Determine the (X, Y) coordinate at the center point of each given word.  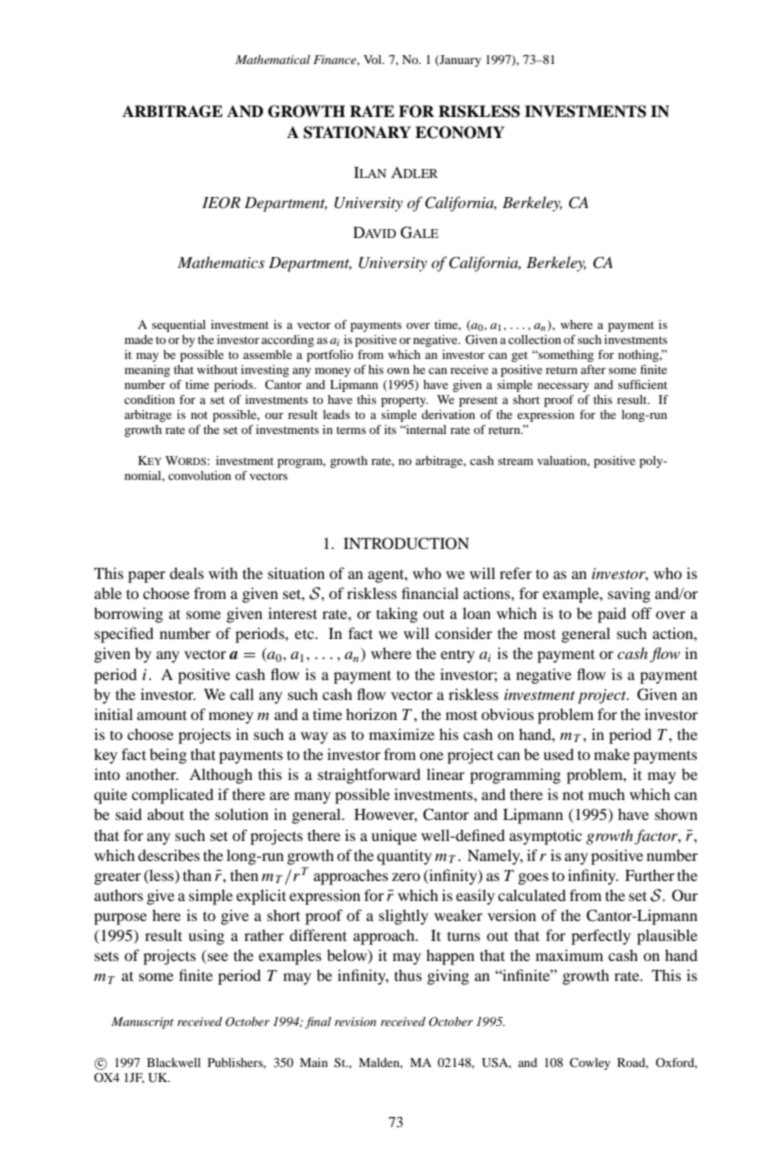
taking (397, 615)
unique (394, 837)
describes (169, 855)
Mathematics (221, 262)
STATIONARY (357, 132)
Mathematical (272, 59)
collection (534, 339)
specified (124, 635)
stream (515, 461)
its (390, 429)
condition (149, 399)
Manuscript (142, 1023)
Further (650, 875)
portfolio (330, 356)
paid (612, 615)
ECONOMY (459, 132)
